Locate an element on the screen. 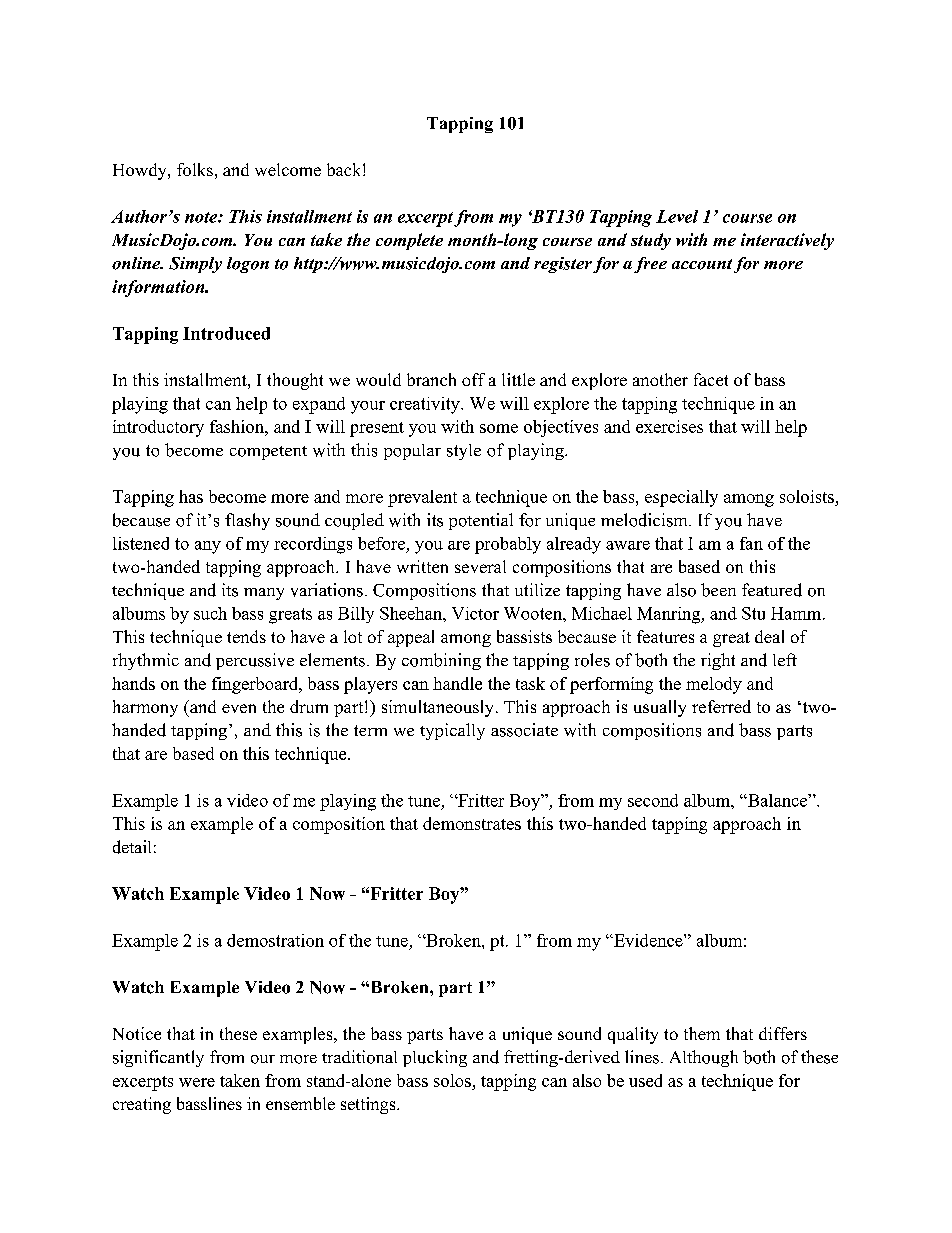 The width and height of the screenshot is (952, 1233). demonstrates is located at coordinates (472, 823).
